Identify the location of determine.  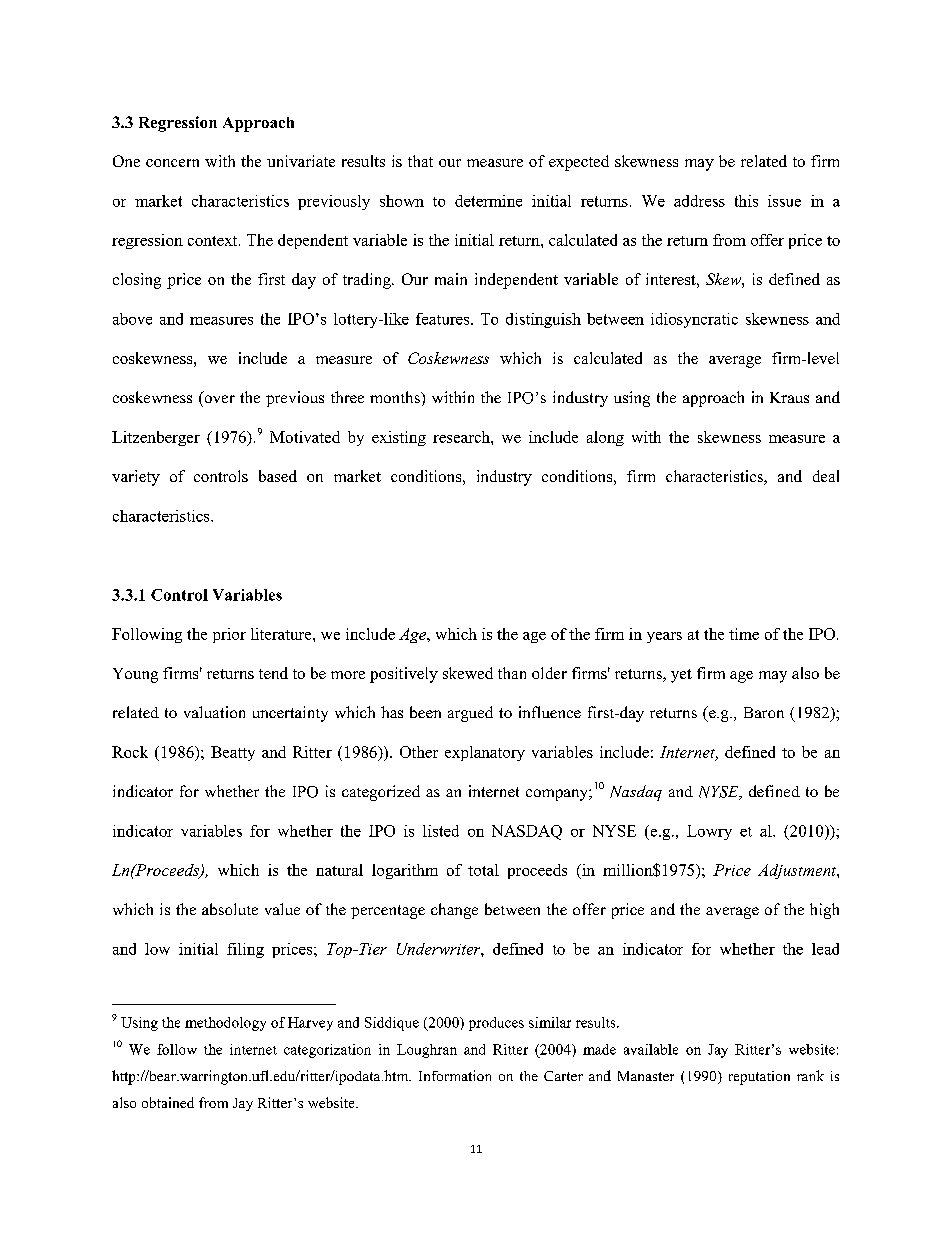
(488, 201).
